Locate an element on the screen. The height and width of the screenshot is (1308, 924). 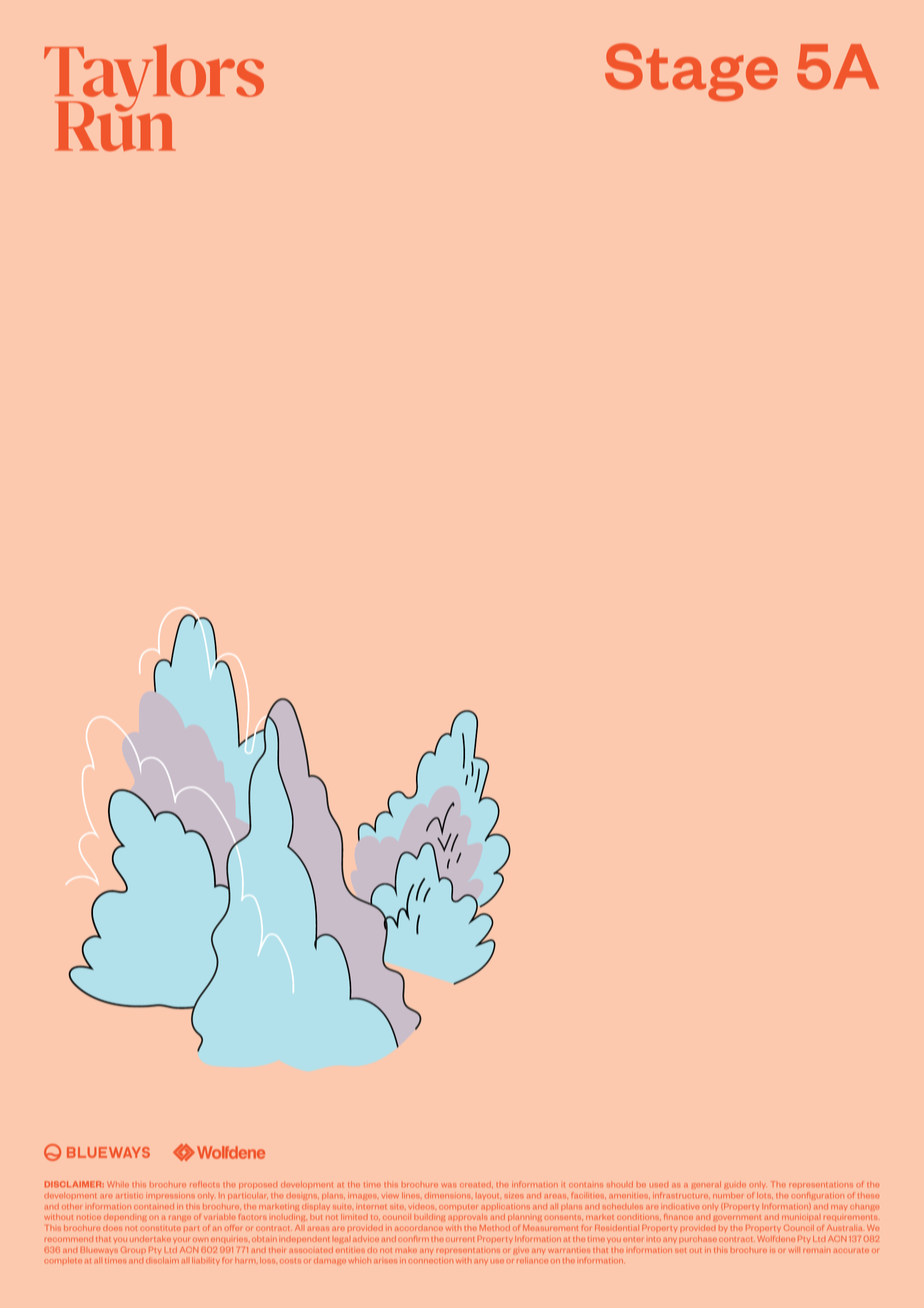
constitute is located at coordinates (160, 1228).
